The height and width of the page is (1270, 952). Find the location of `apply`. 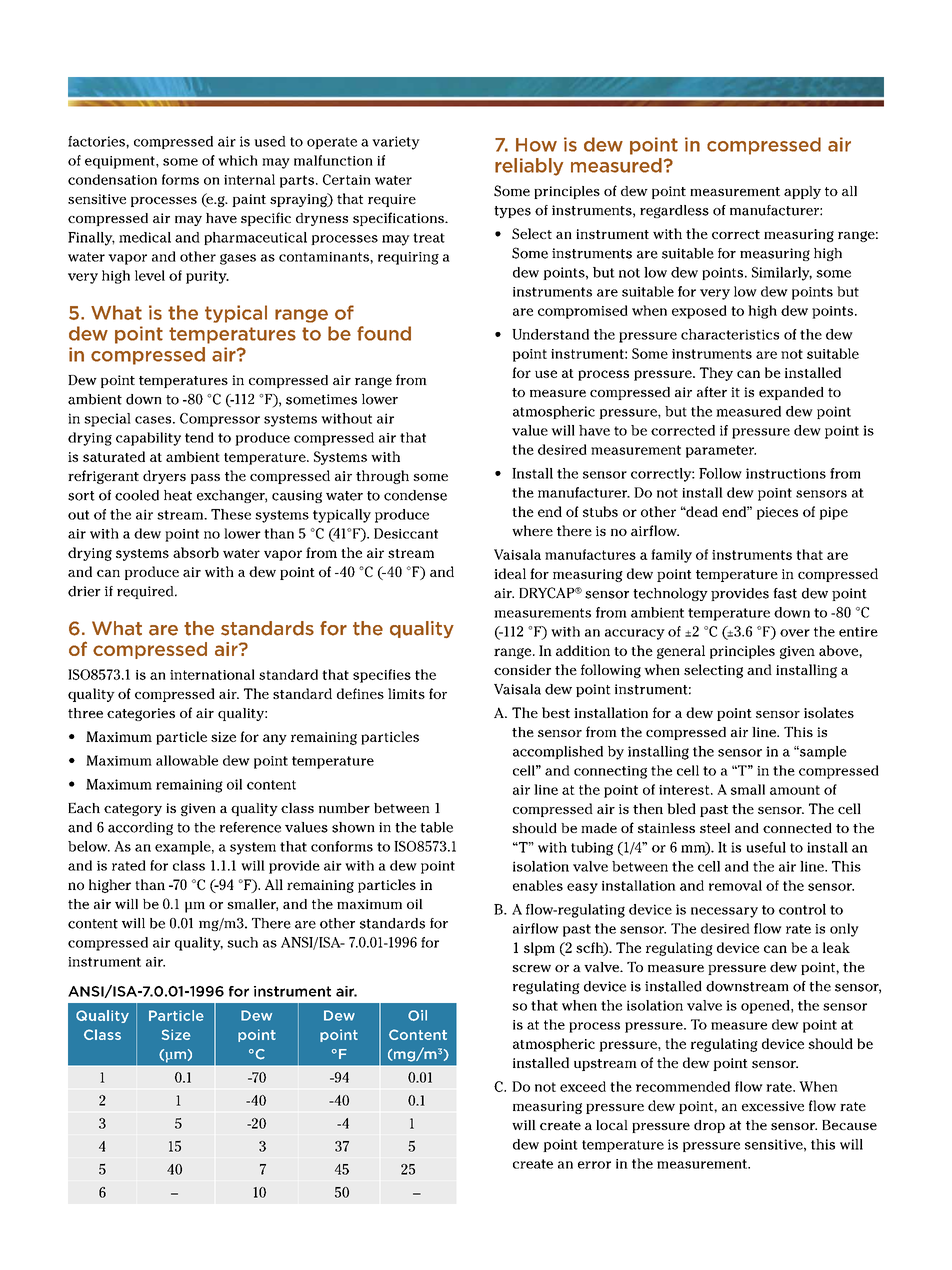

apply is located at coordinates (802, 192).
